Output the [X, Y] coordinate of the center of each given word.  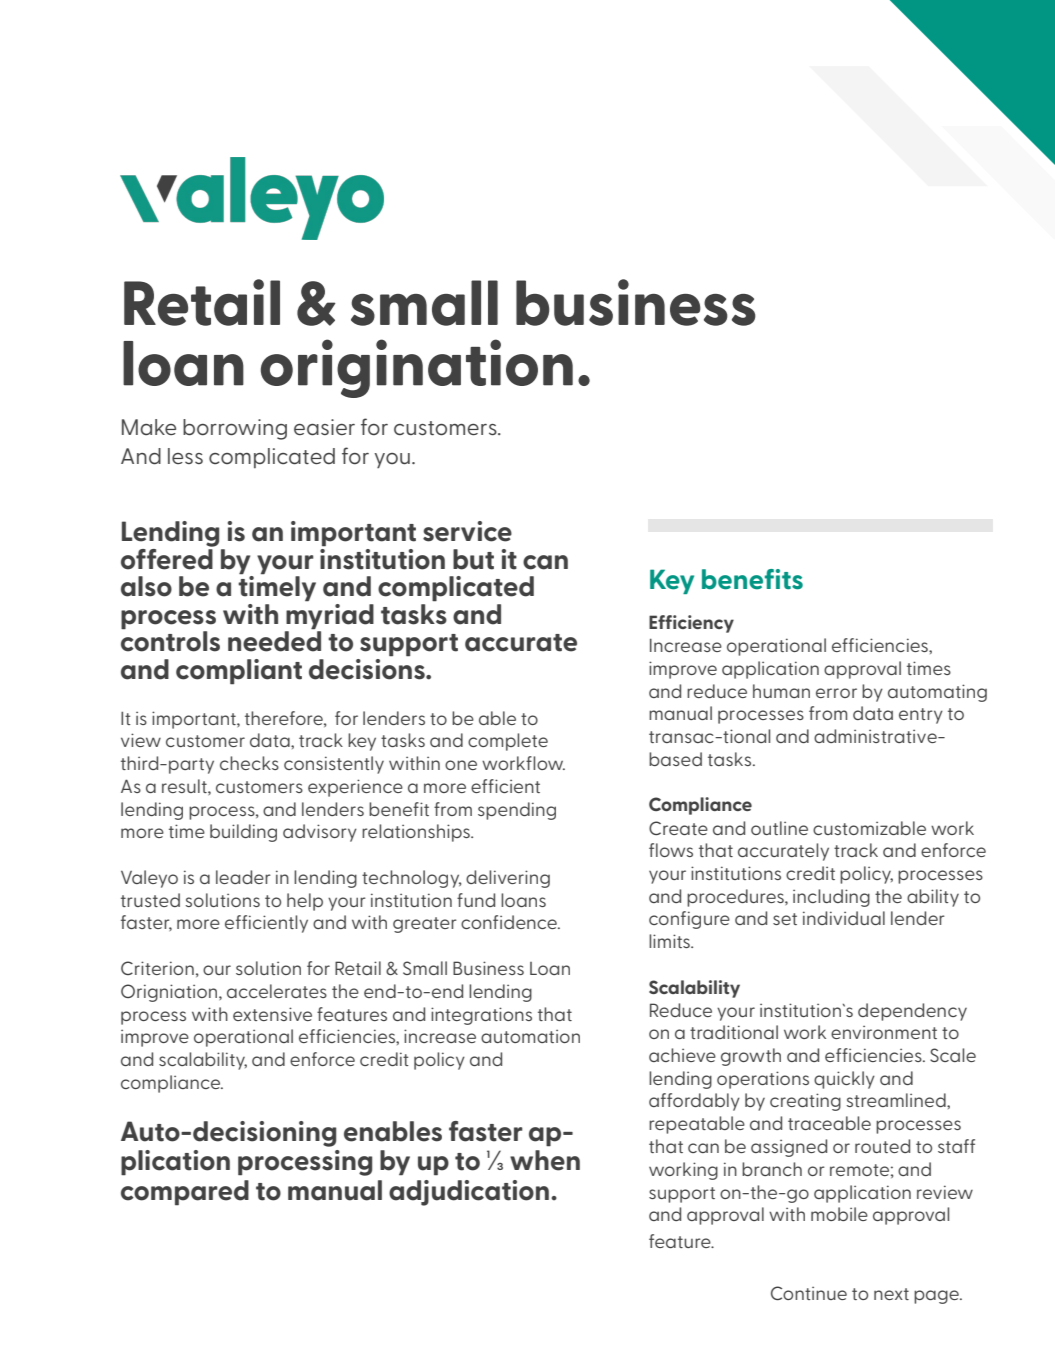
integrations [481, 1016]
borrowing [235, 429]
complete [508, 742]
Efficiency [691, 624]
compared [185, 1193]
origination [417, 368]
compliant [239, 672]
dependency [912, 1012]
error [836, 693]
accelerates [277, 991]
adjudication [470, 1193]
